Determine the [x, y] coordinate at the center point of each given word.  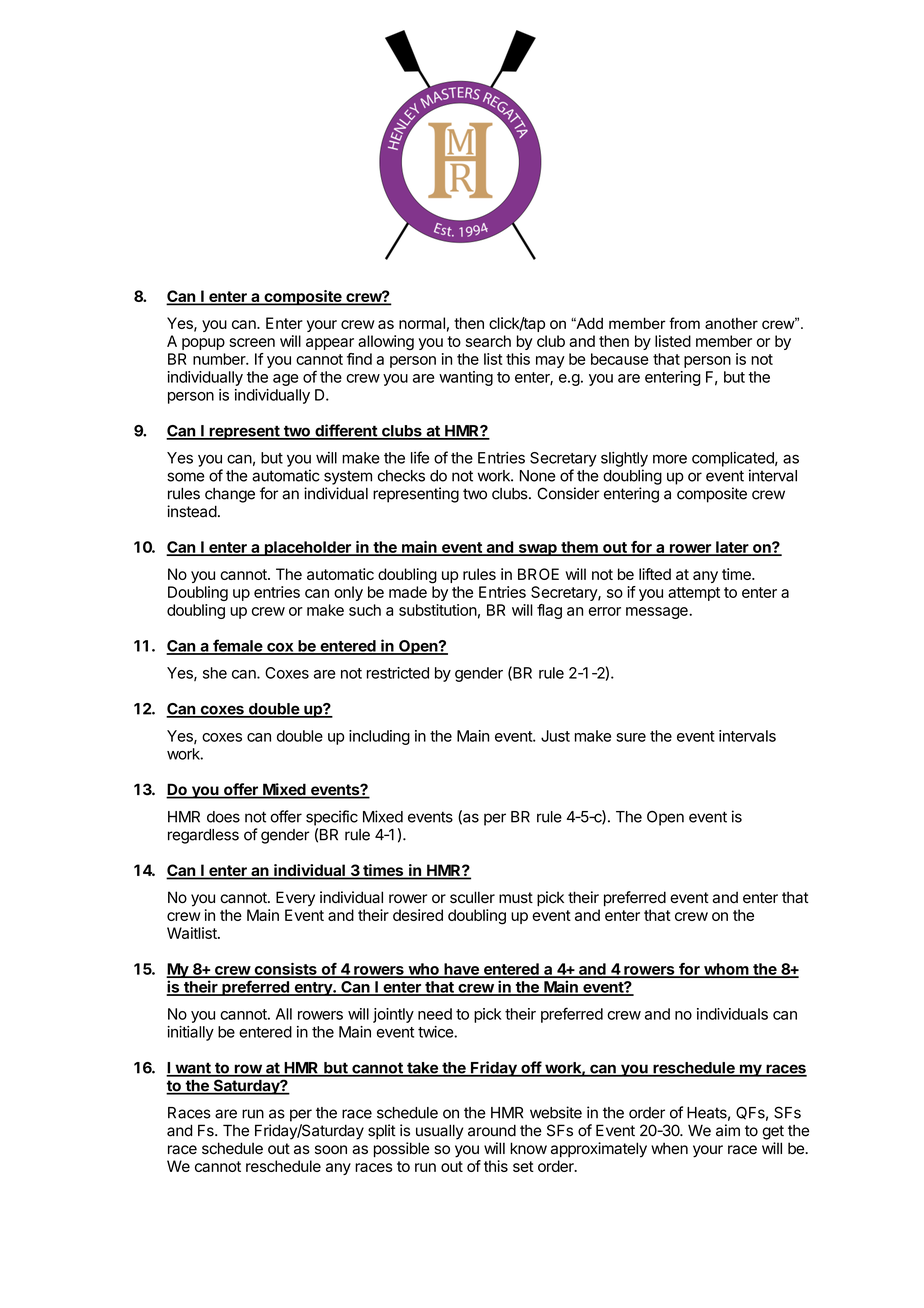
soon [331, 1150]
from [684, 323]
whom [726, 970]
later [732, 548]
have [461, 970]
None [538, 476]
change [230, 495]
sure [631, 737]
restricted [398, 673]
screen [252, 342]
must [516, 897]
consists [285, 970]
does [223, 817]
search [488, 341]
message [658, 613]
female [237, 646]
